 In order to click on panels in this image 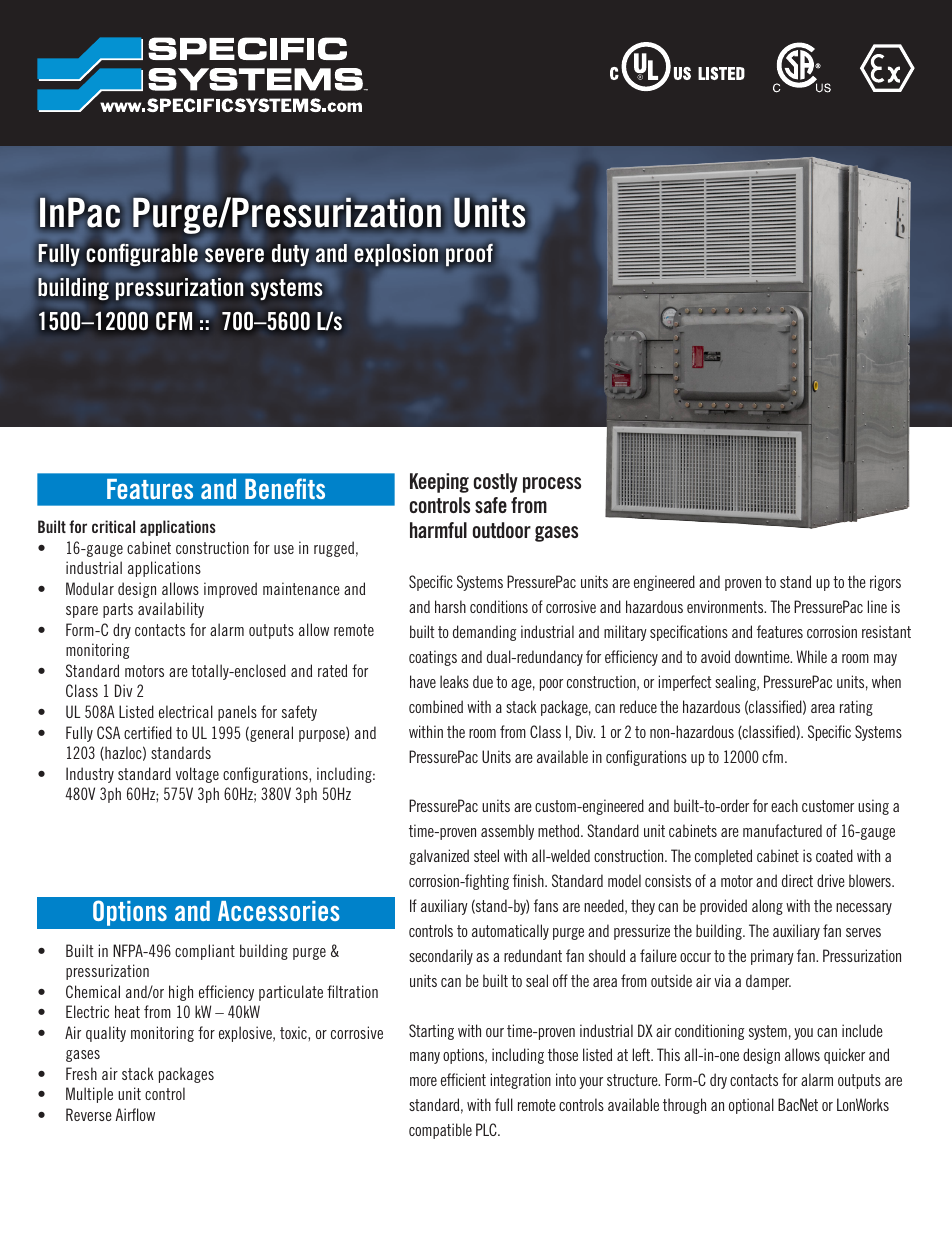, I will do `click(237, 713)`.
